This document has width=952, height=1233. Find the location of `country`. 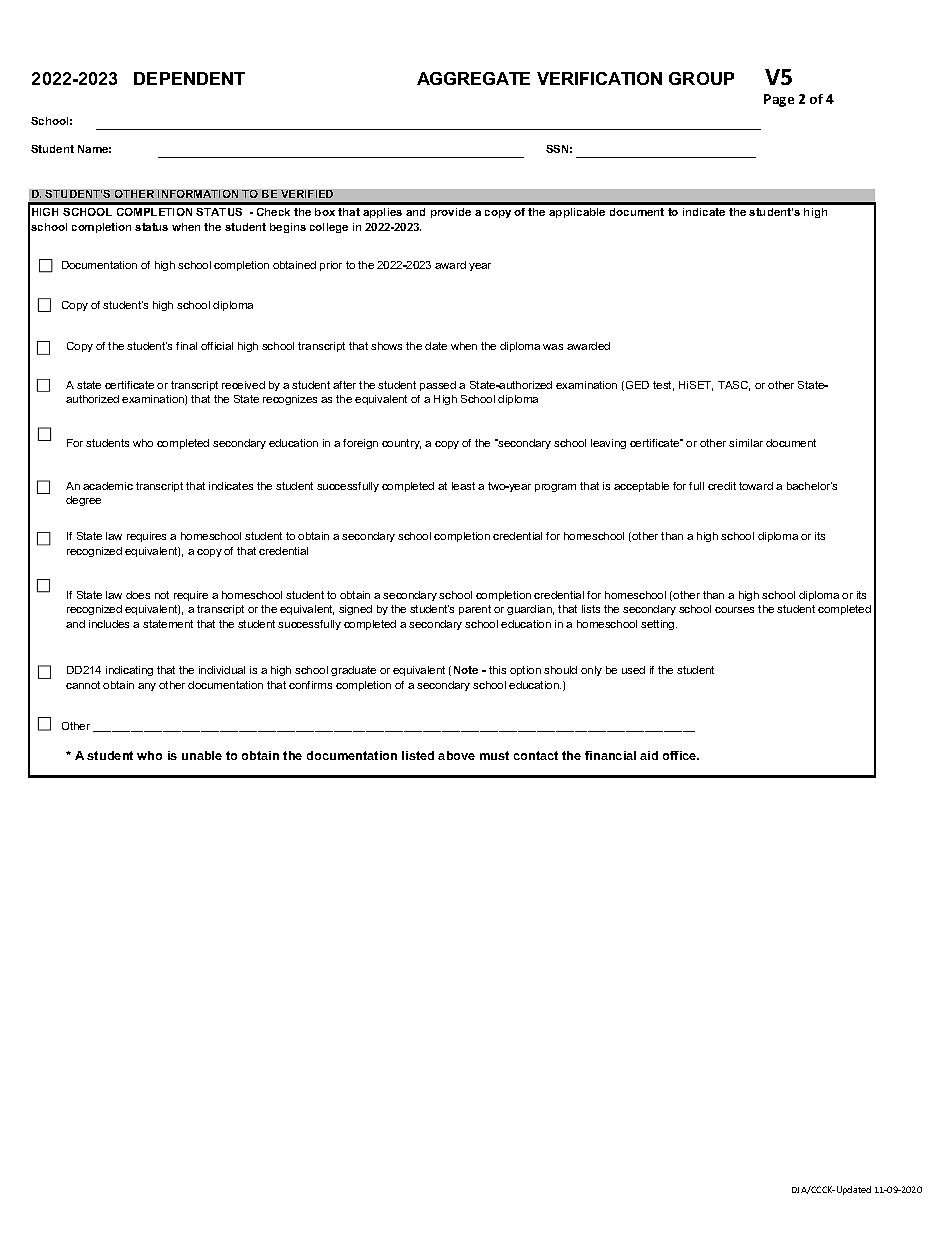

country is located at coordinates (401, 444).
